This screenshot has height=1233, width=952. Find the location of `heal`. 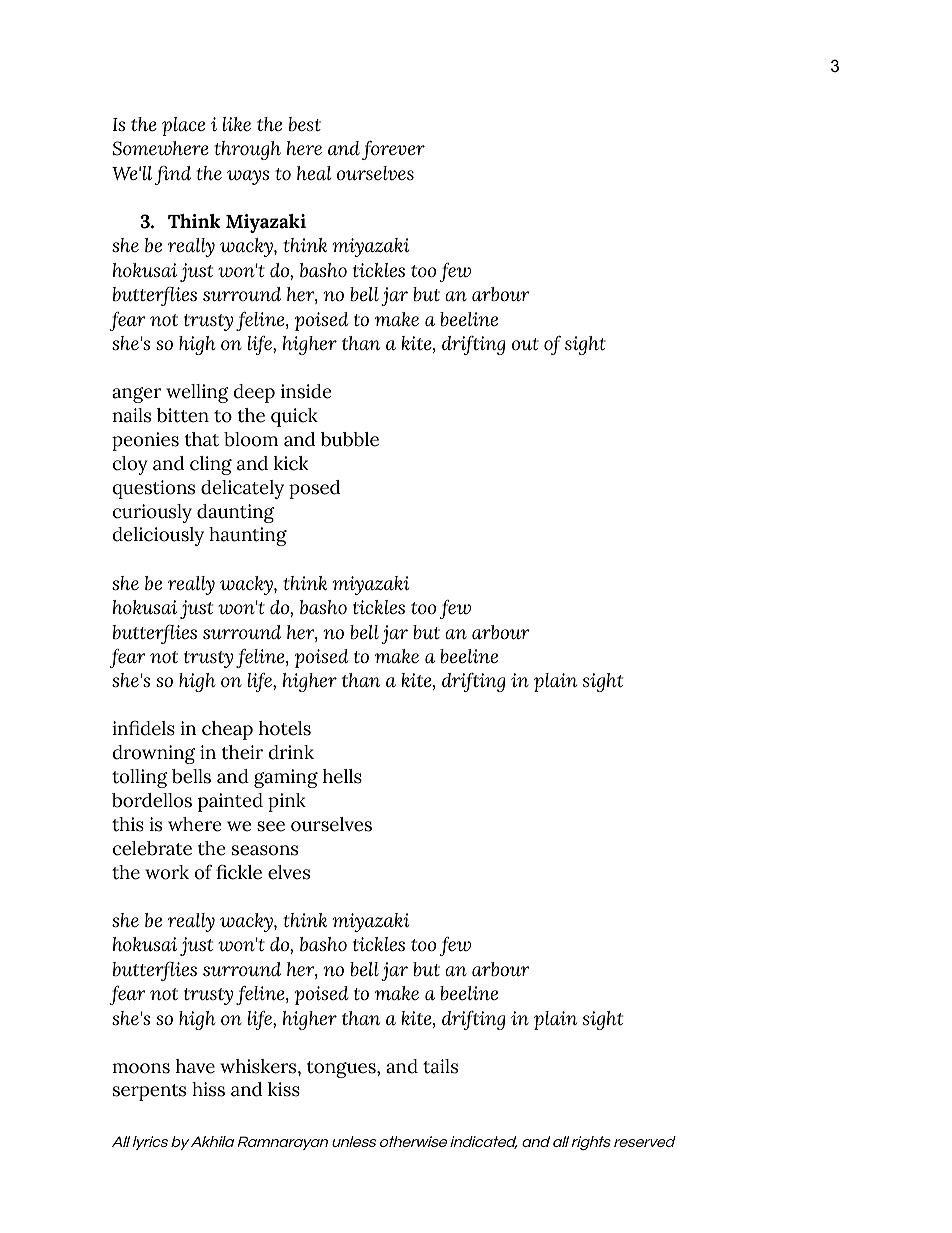

heal is located at coordinates (314, 173).
